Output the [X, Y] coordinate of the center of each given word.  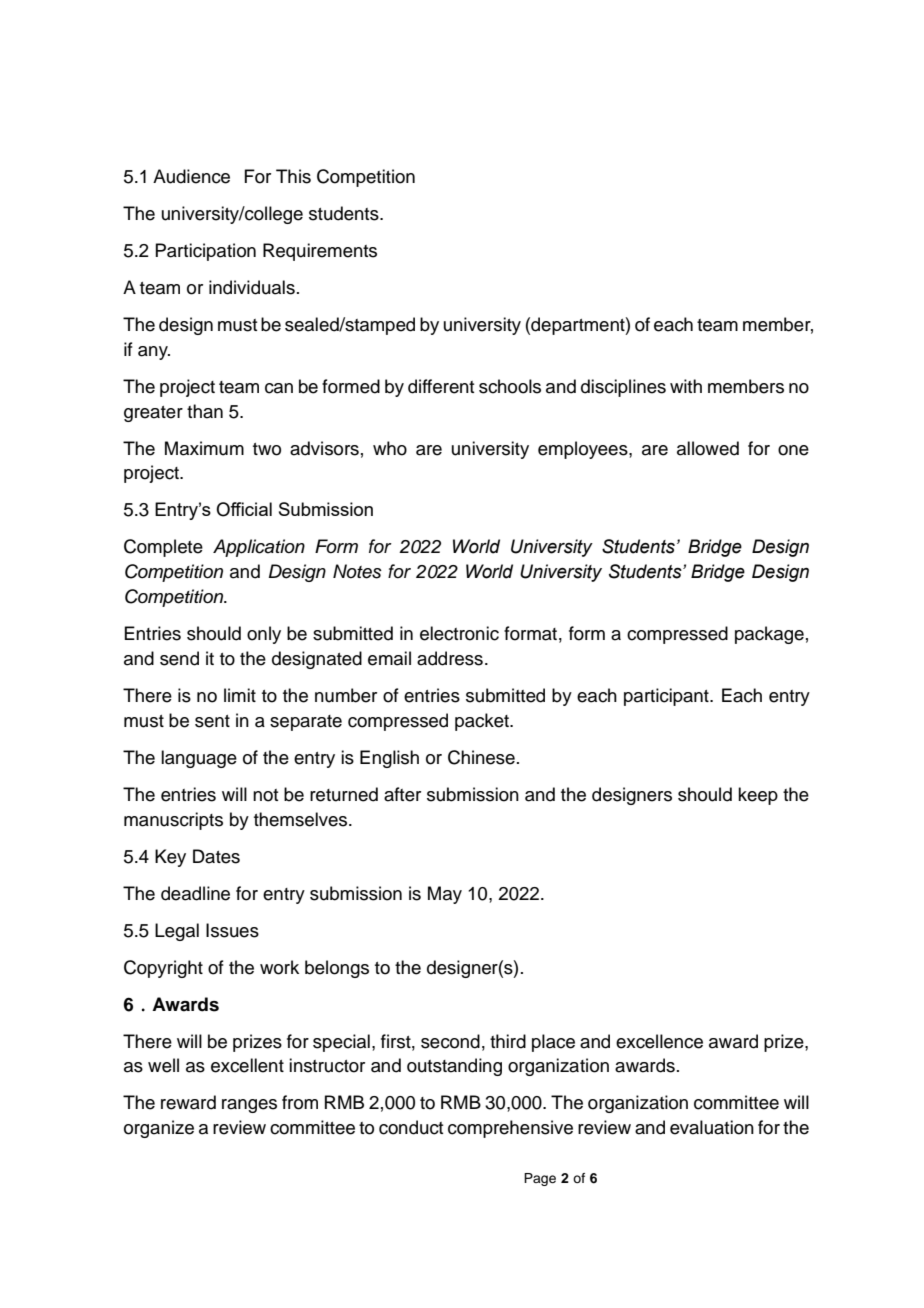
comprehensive [510, 1129]
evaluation [712, 1127]
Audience [191, 176]
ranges [249, 1106]
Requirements [320, 252]
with [686, 386]
